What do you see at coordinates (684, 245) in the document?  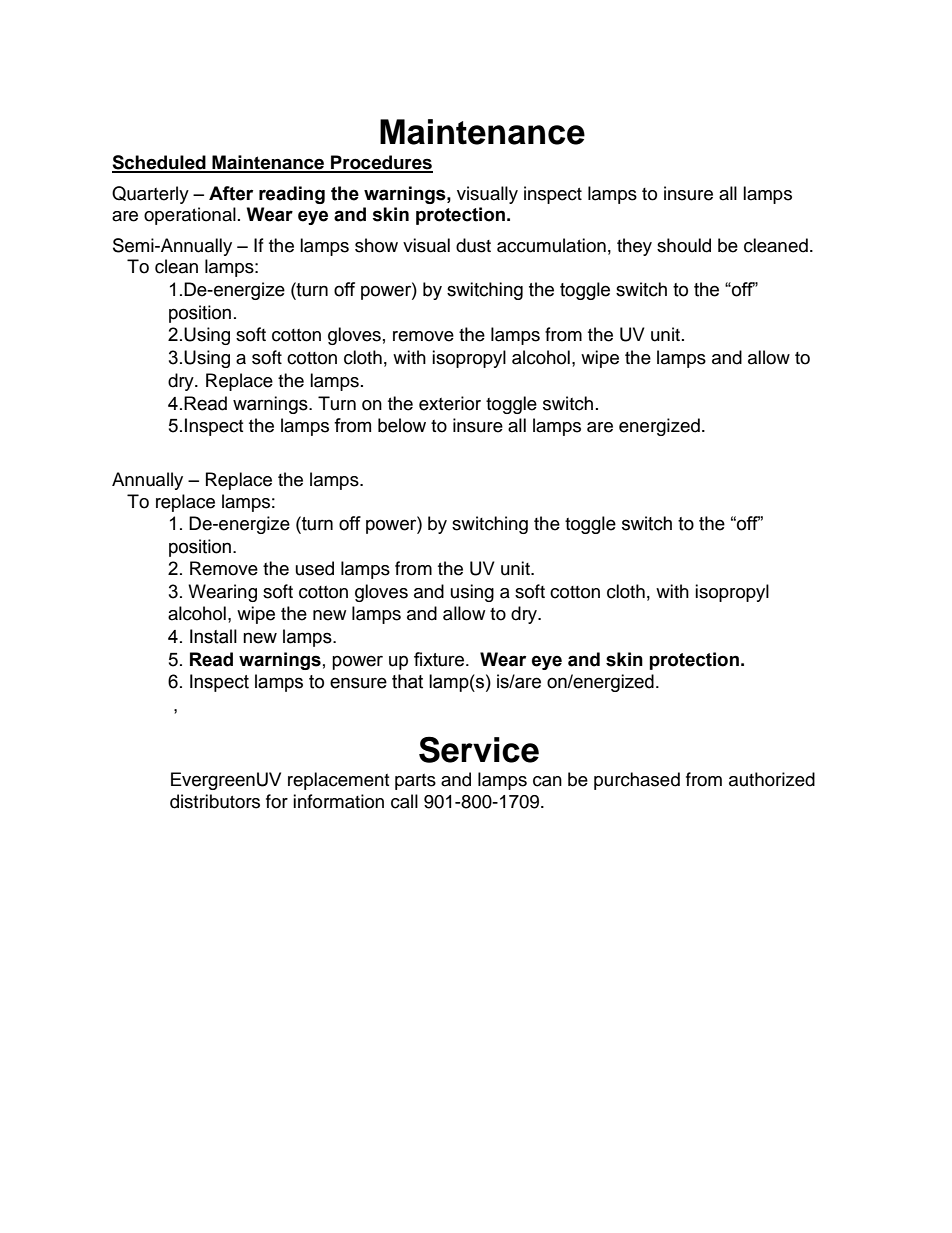 I see `should` at bounding box center [684, 245].
